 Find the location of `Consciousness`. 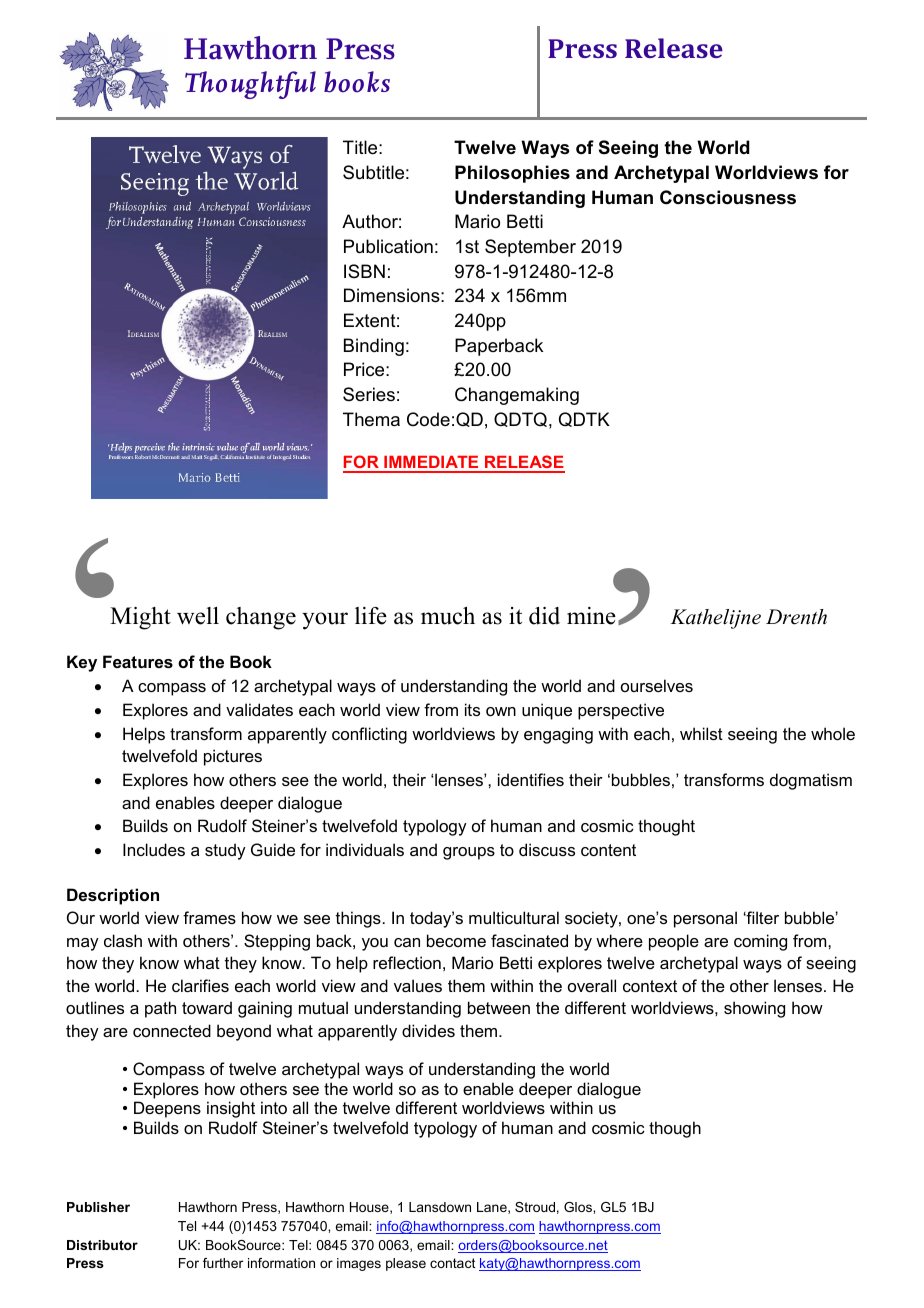

Consciousness is located at coordinates (728, 197).
